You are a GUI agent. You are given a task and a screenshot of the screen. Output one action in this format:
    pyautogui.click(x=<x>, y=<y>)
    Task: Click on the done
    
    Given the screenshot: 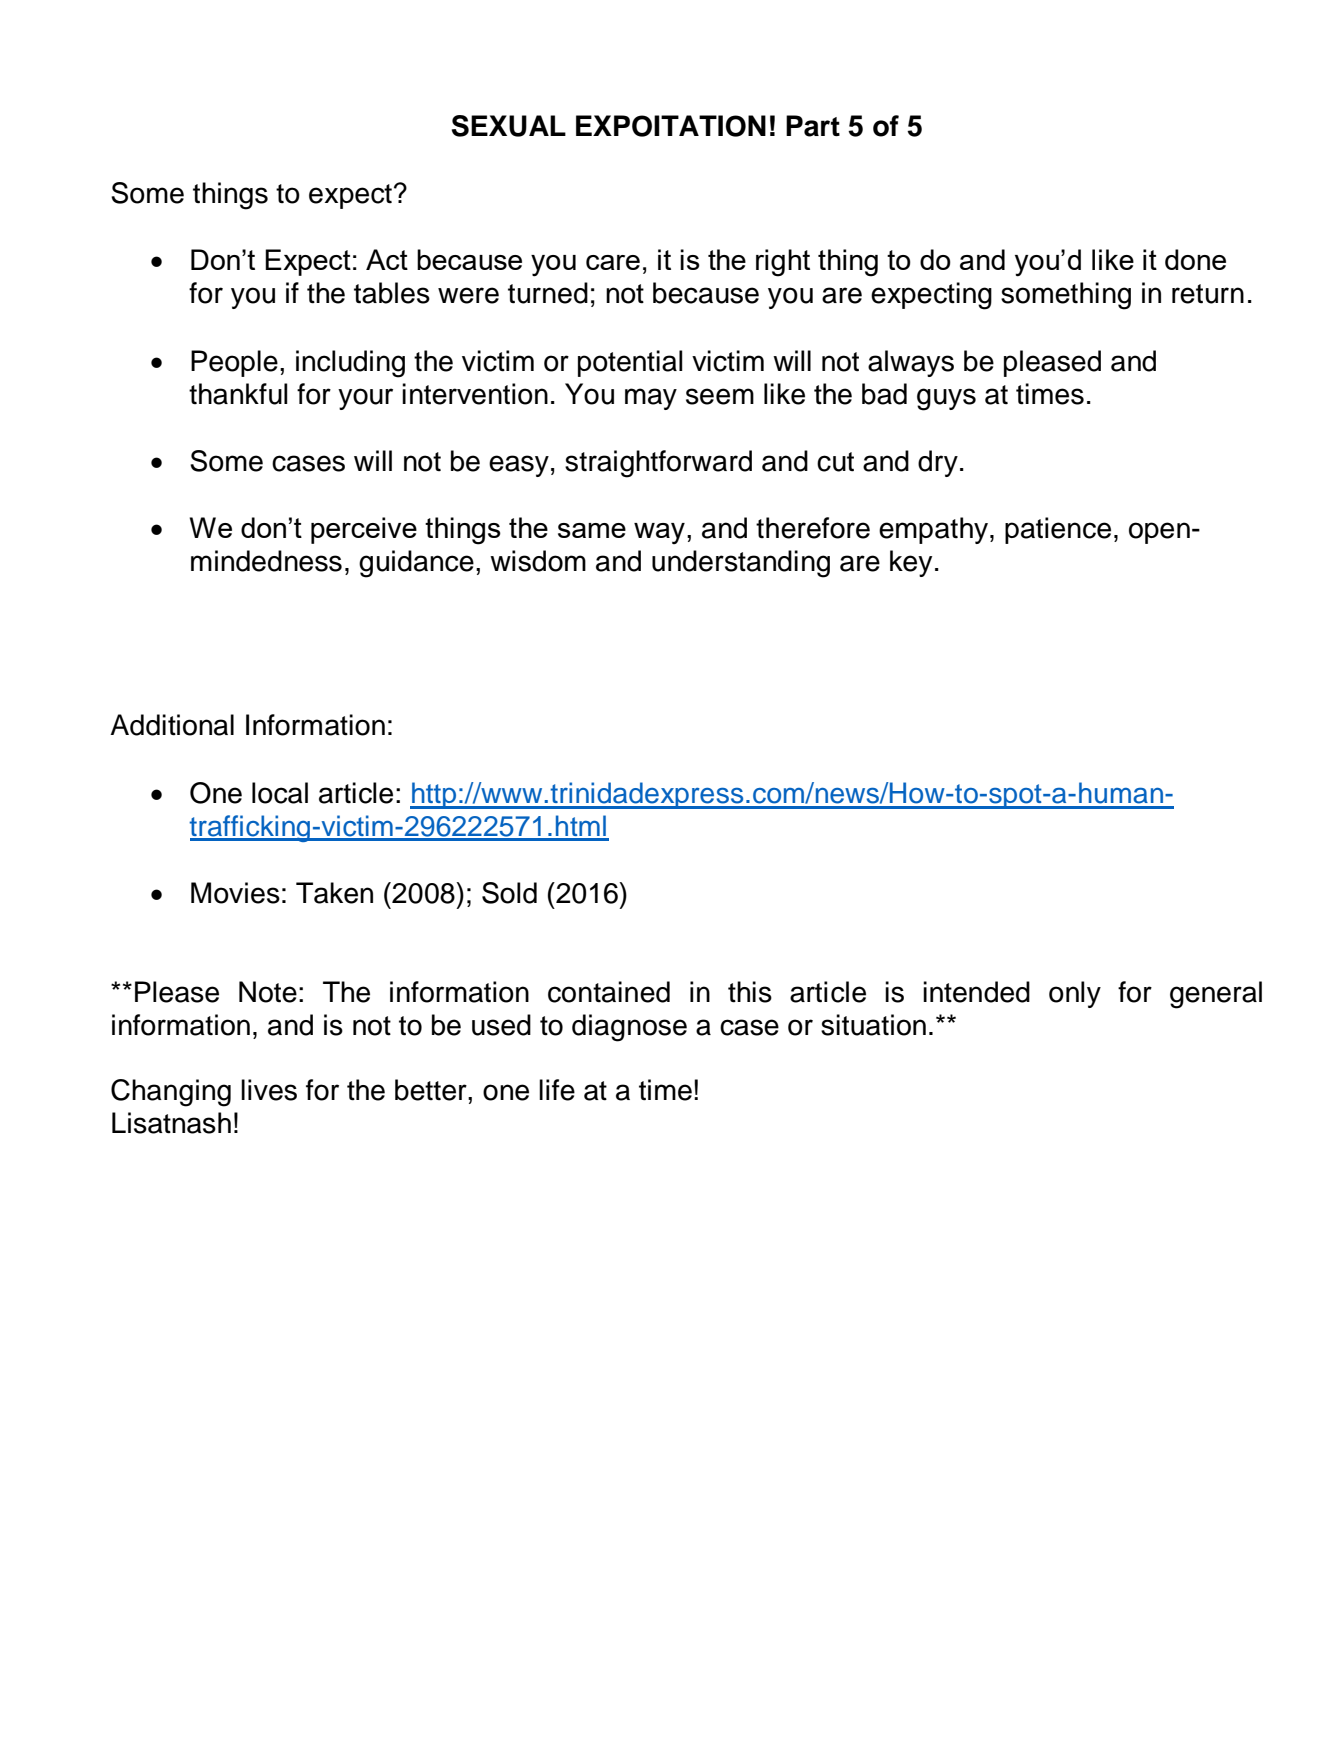 What is the action you would take?
    pyautogui.click(x=1195, y=259)
